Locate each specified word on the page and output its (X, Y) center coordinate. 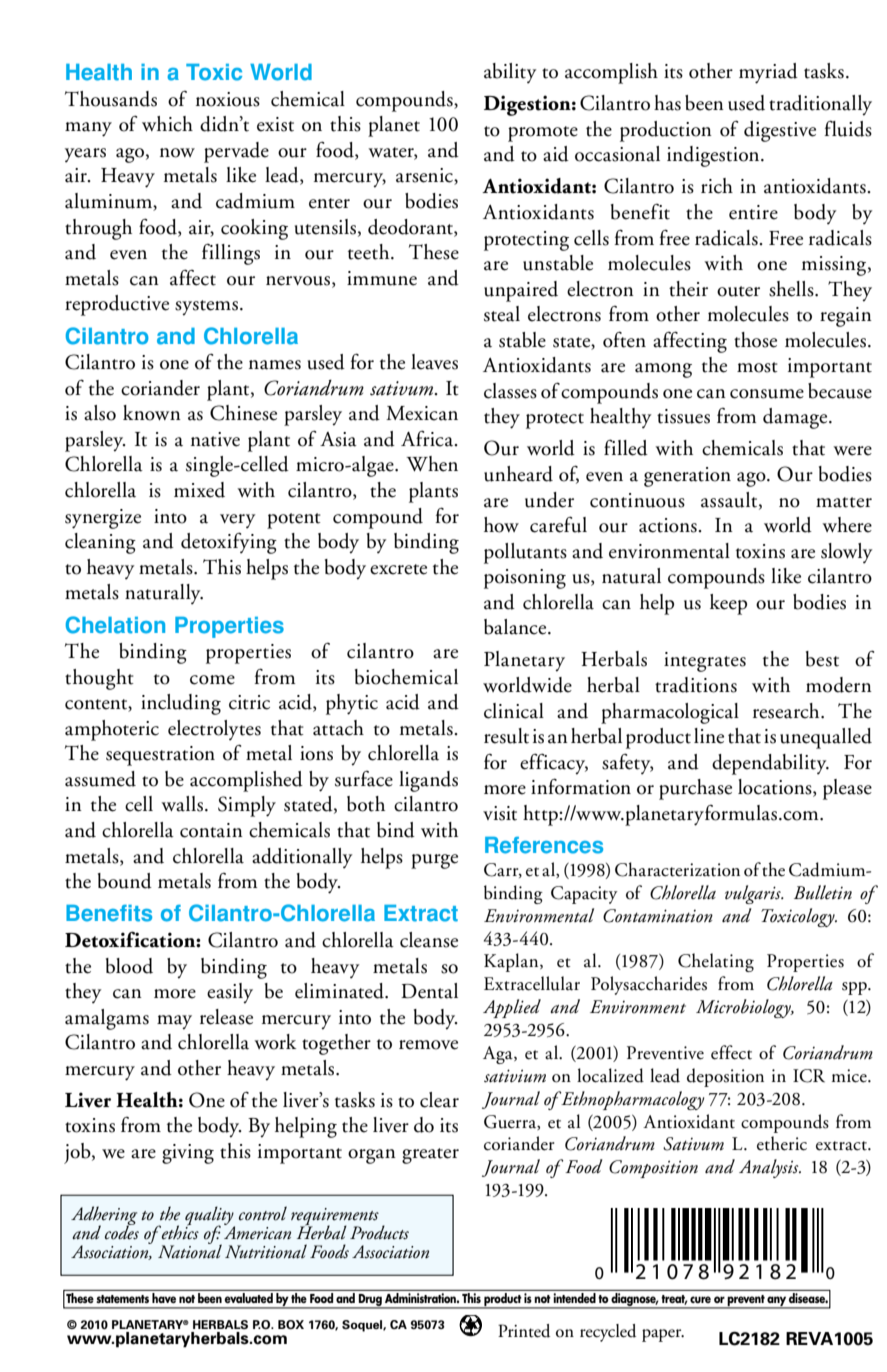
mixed (199, 490)
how (501, 525)
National (190, 1250)
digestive (780, 131)
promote (543, 134)
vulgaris (754, 894)
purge (434, 861)
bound (125, 881)
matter (844, 502)
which (167, 124)
